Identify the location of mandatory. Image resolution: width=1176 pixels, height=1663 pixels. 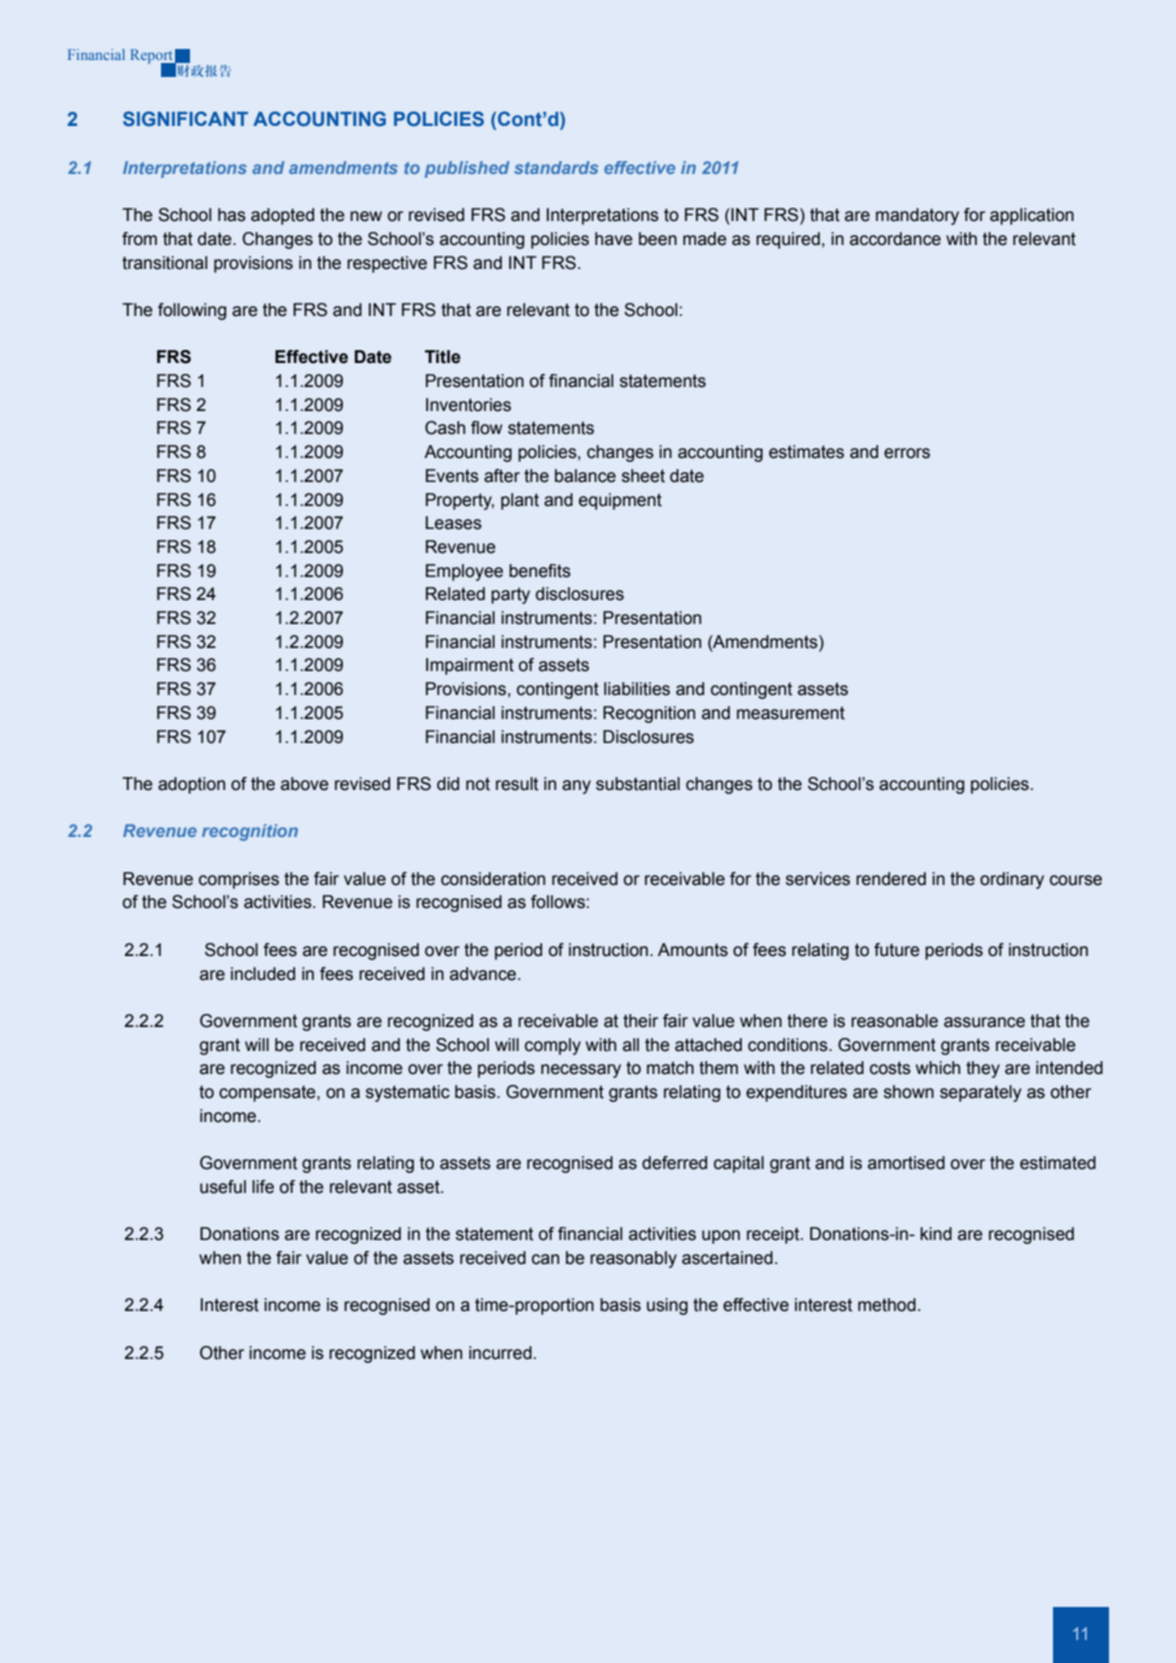
(917, 216).
